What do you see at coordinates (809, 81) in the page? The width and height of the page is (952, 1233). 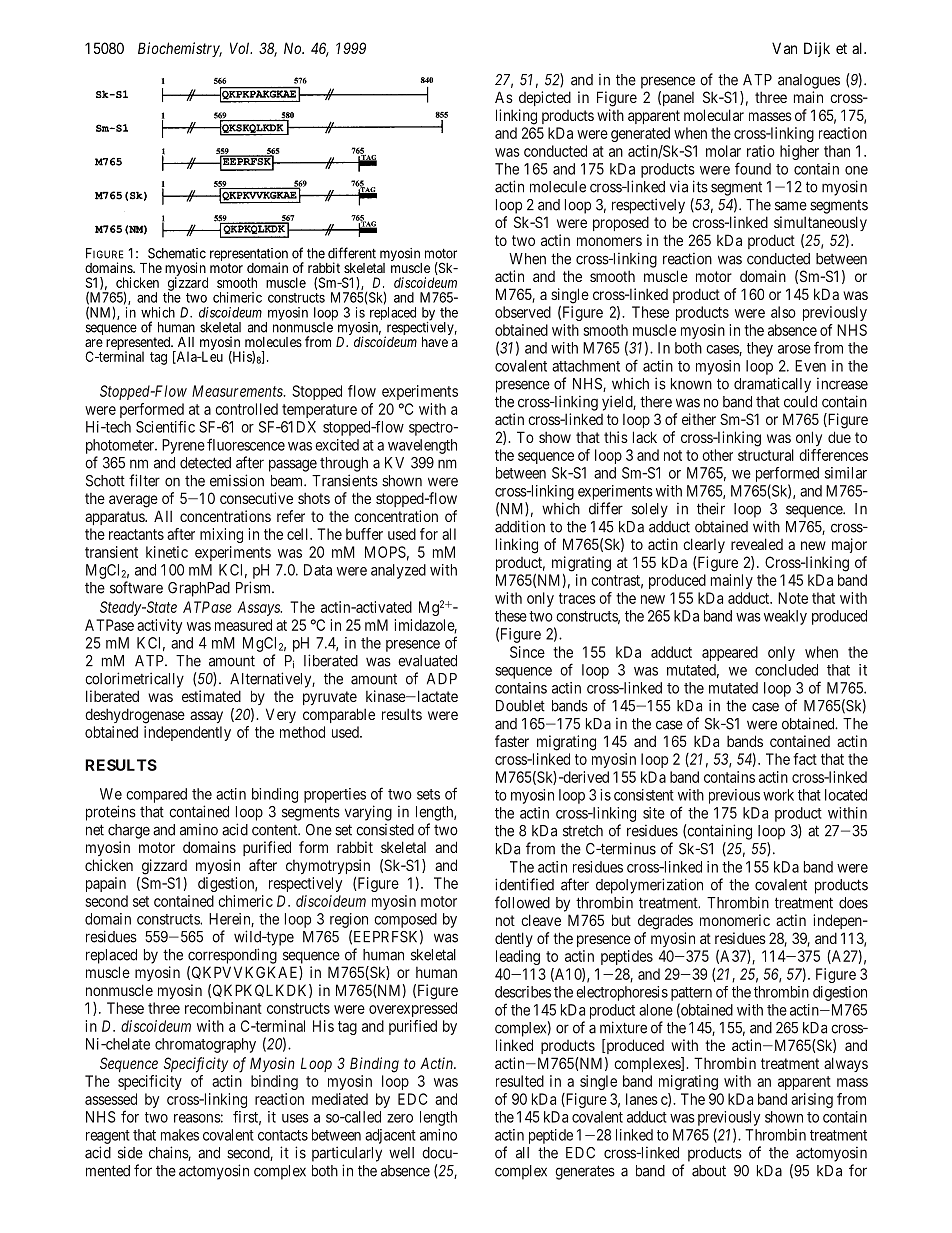 I see `analogues` at bounding box center [809, 81].
